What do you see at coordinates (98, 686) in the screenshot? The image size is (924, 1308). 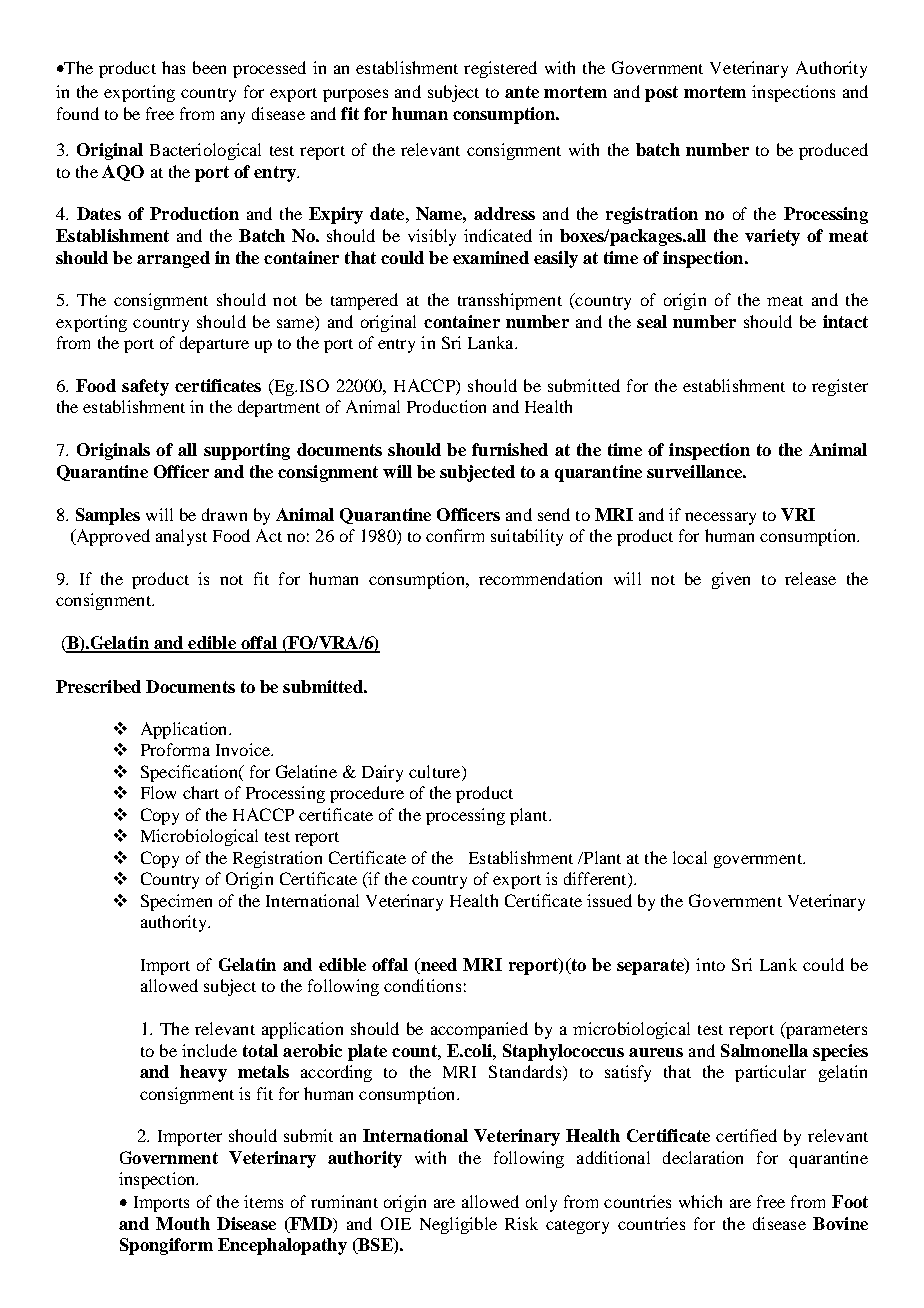 I see `Prescribed` at bounding box center [98, 686].
